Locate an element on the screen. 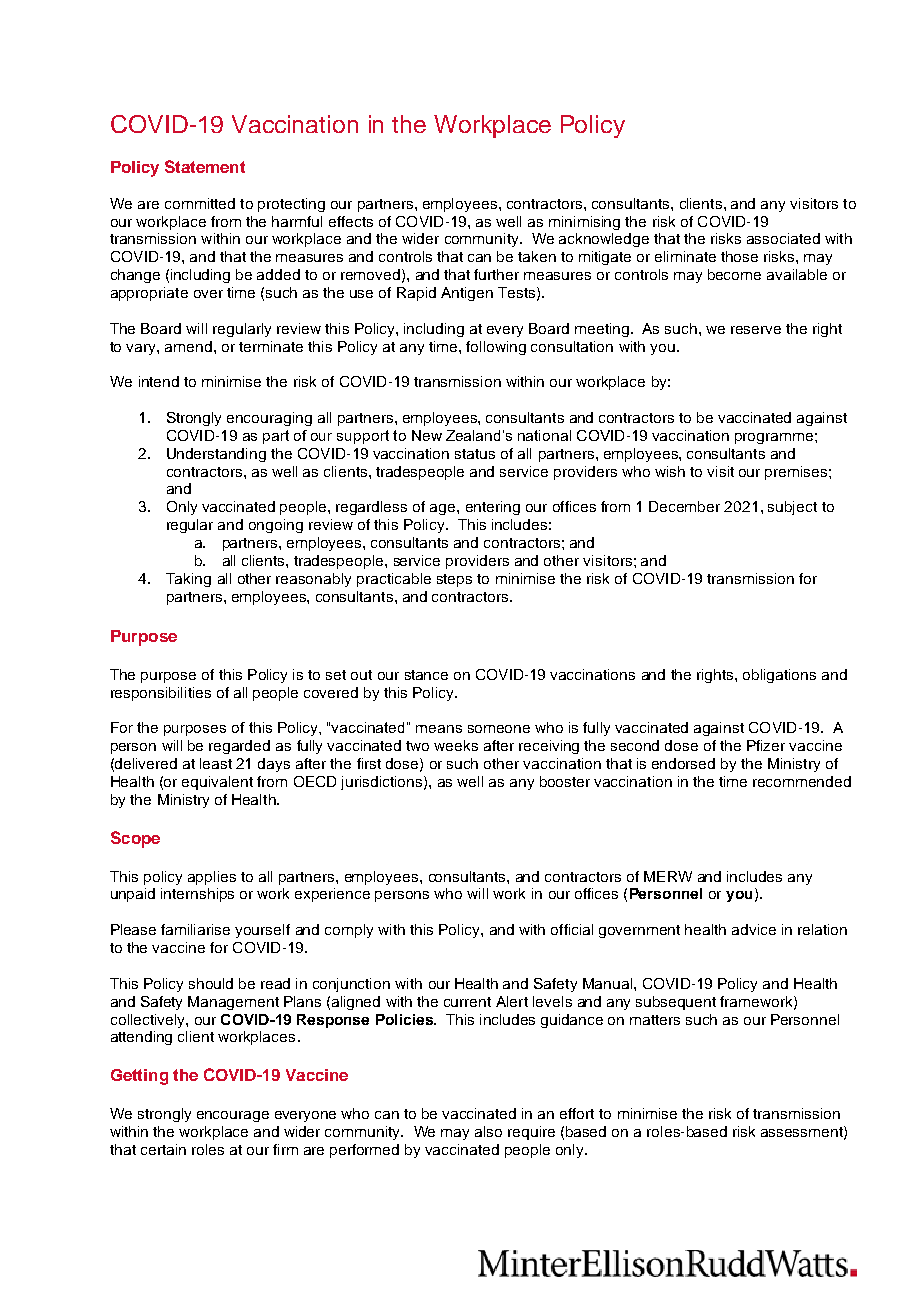  current is located at coordinates (467, 1002).
